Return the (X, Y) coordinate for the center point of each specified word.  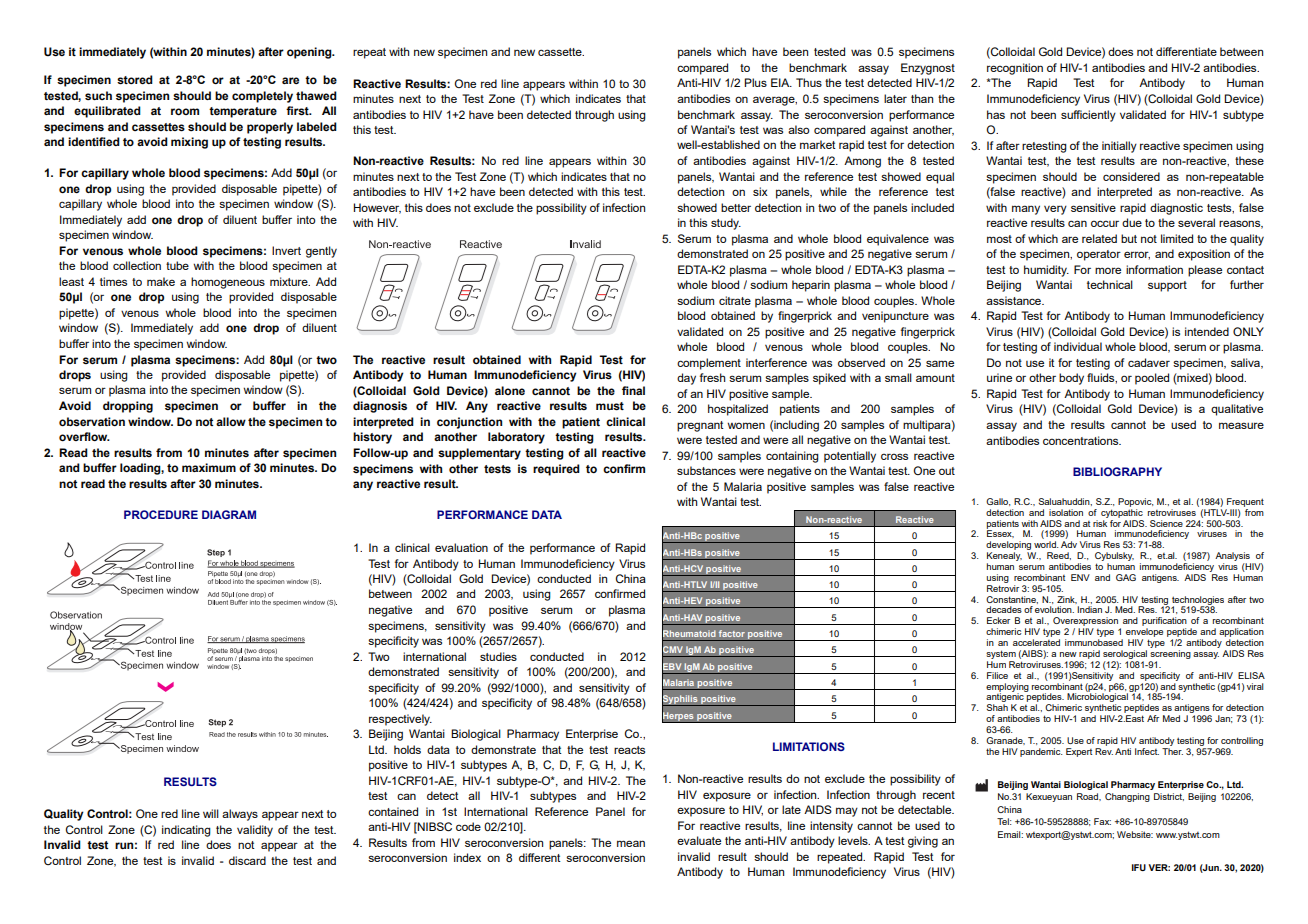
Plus (755, 82)
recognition (1015, 69)
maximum (209, 467)
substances (706, 470)
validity (255, 831)
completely (262, 97)
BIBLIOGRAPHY (1117, 471)
